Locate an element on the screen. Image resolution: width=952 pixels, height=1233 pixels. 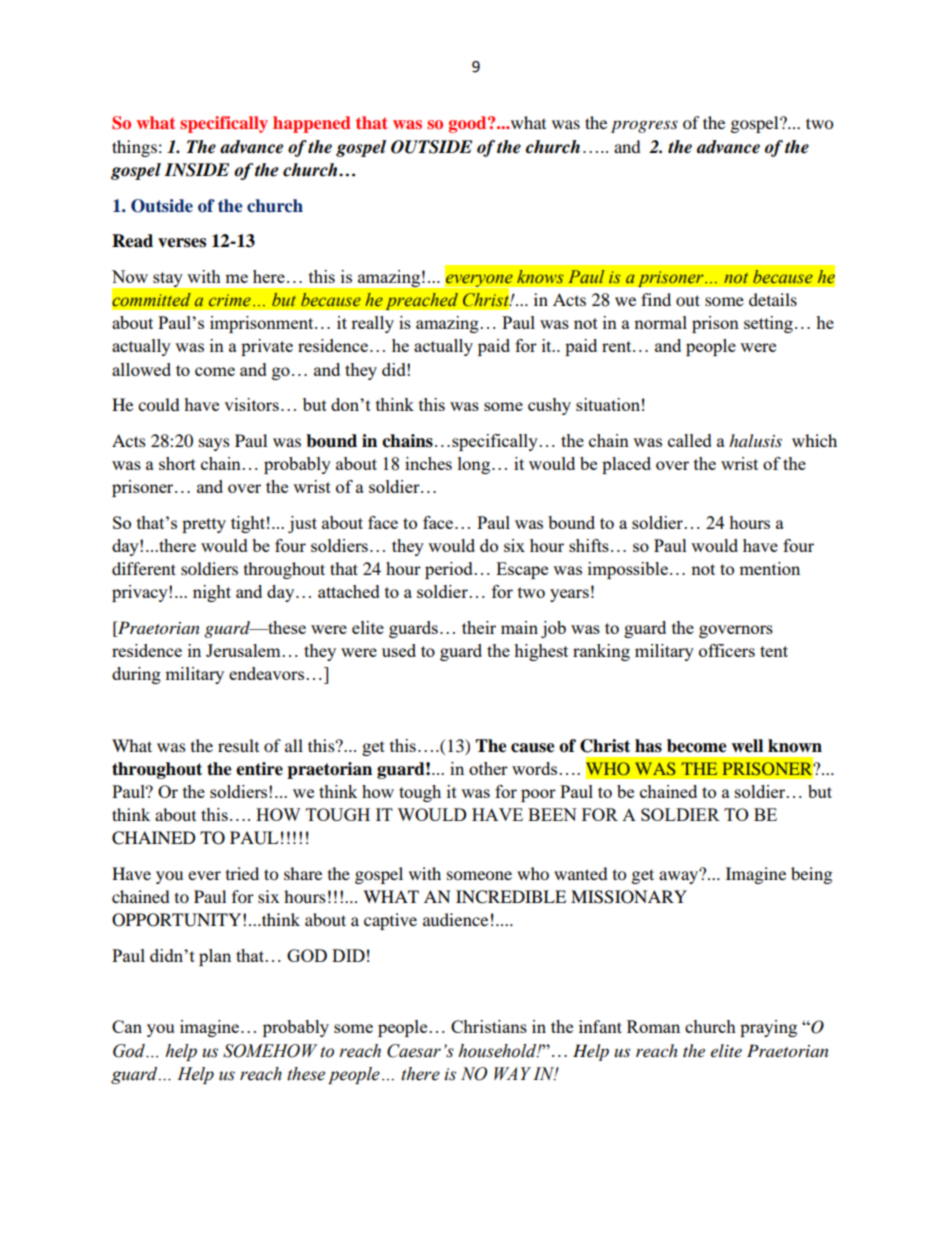
audience is located at coordinates (455, 919).
